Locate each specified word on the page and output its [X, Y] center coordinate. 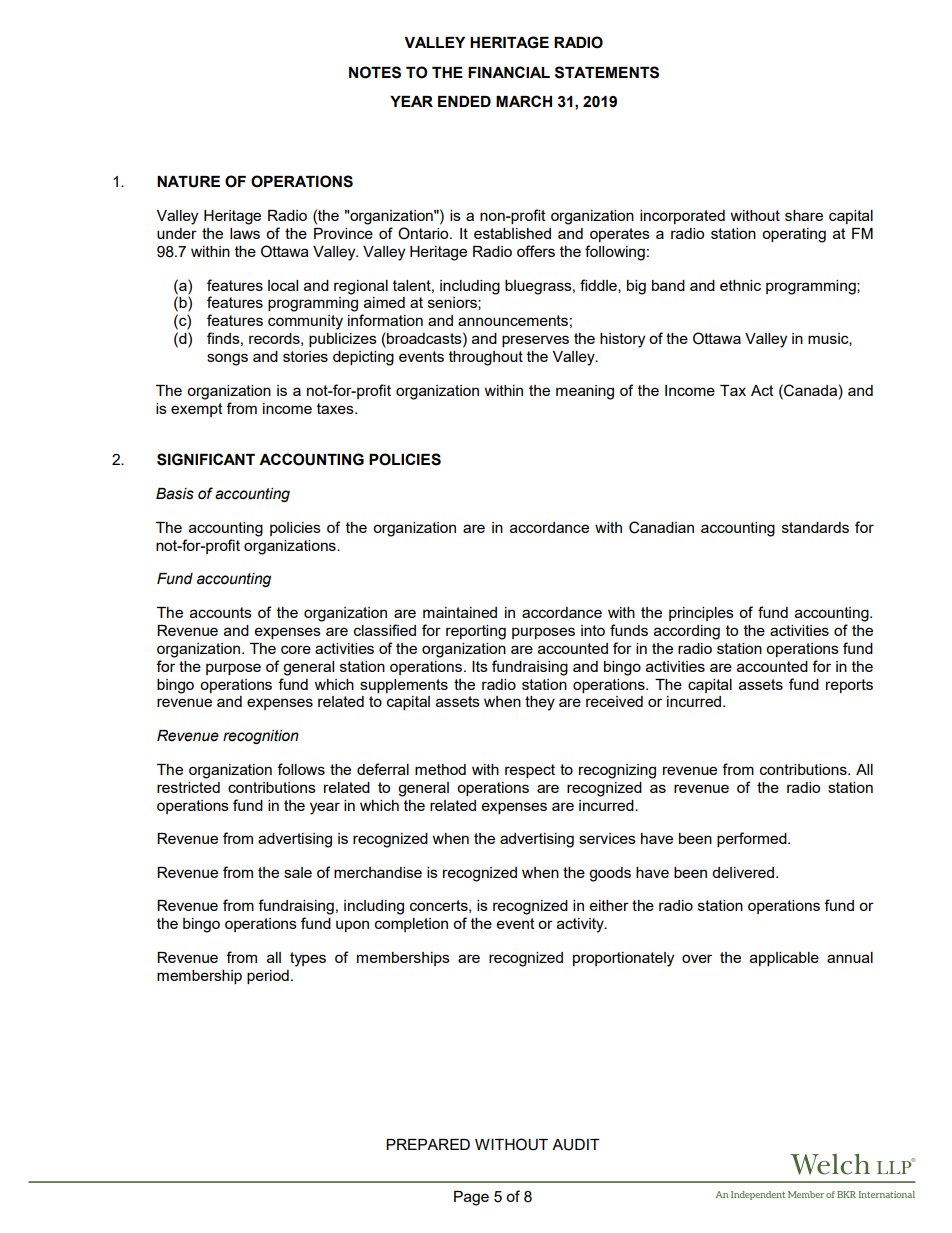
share [804, 215]
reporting [476, 632]
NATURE [188, 182]
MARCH [524, 101]
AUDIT [576, 1145]
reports [849, 686]
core [296, 649]
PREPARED [428, 1144]
